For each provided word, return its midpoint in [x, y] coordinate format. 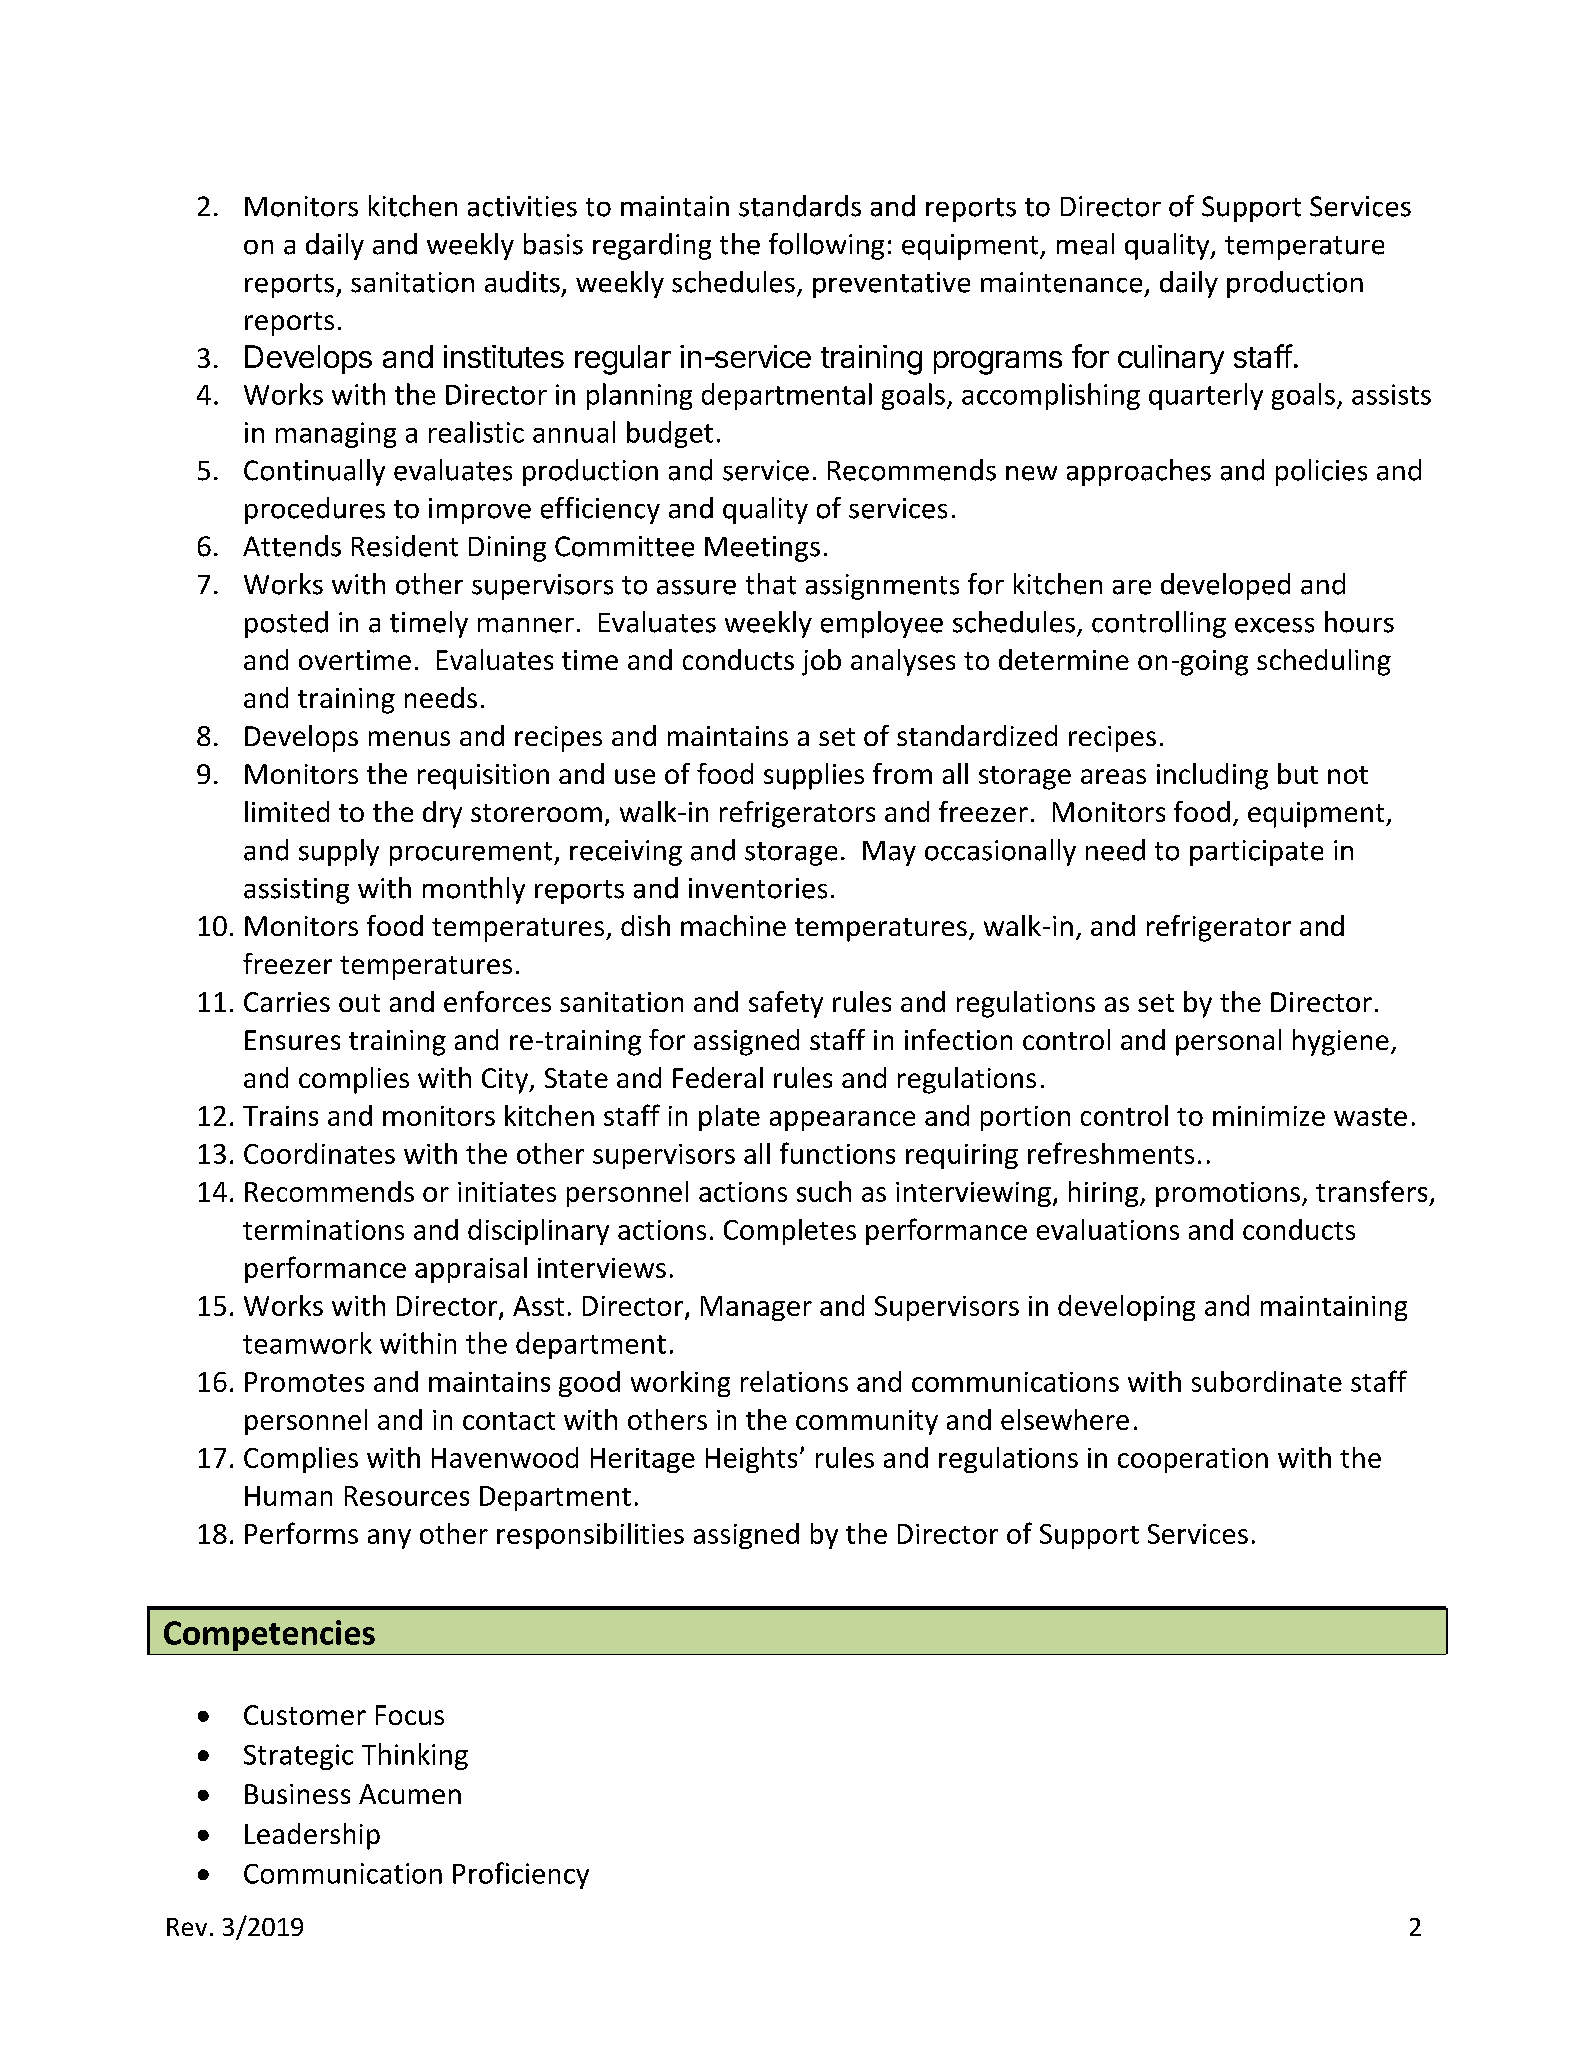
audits [522, 282]
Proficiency [521, 1875]
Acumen [410, 1794]
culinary [1171, 359]
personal [1228, 1042]
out [359, 1003]
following [826, 246]
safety [786, 1004]
